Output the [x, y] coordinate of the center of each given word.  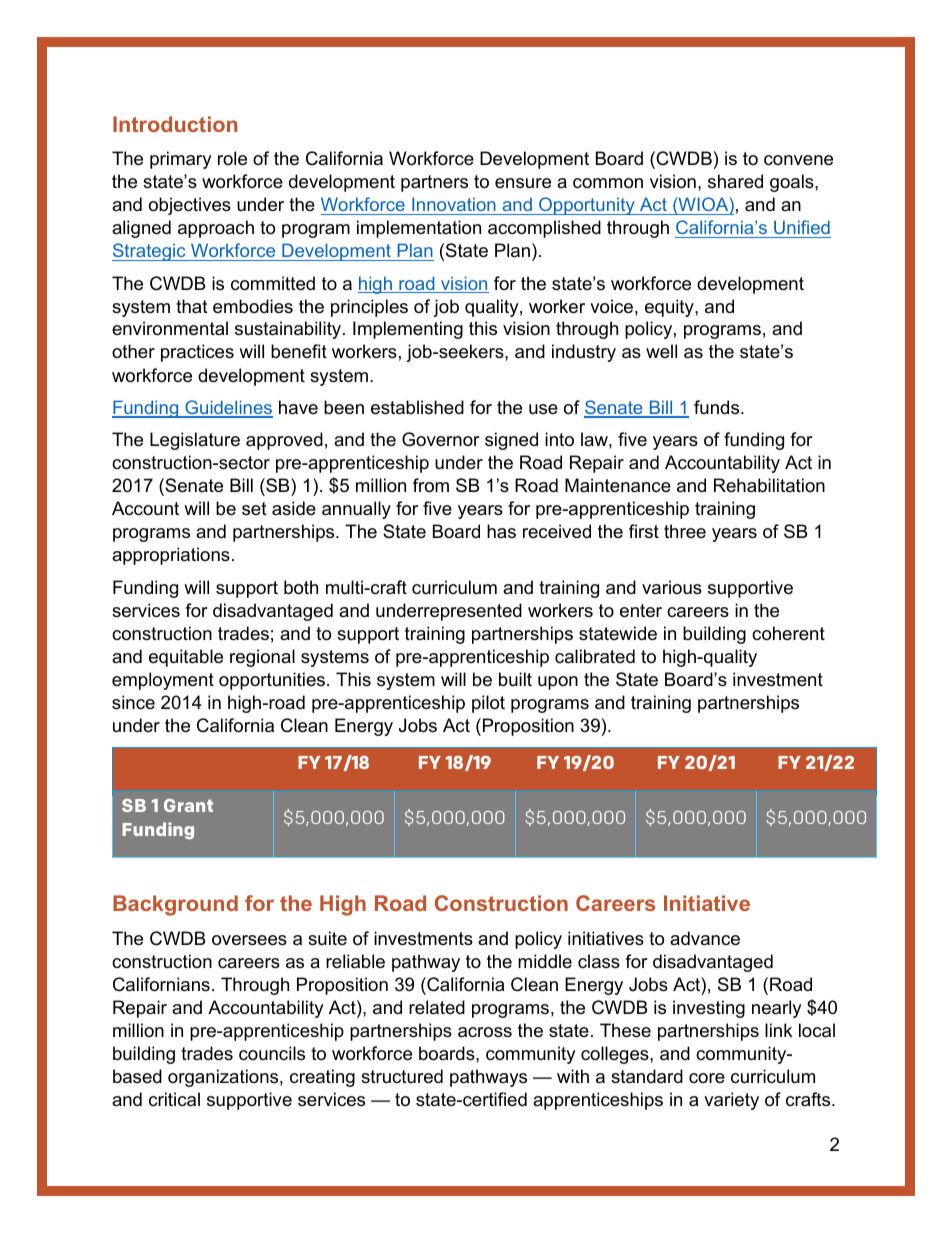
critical [174, 1099]
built [515, 679]
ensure [523, 183]
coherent [788, 633]
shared [735, 181]
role [232, 158]
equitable [186, 658]
